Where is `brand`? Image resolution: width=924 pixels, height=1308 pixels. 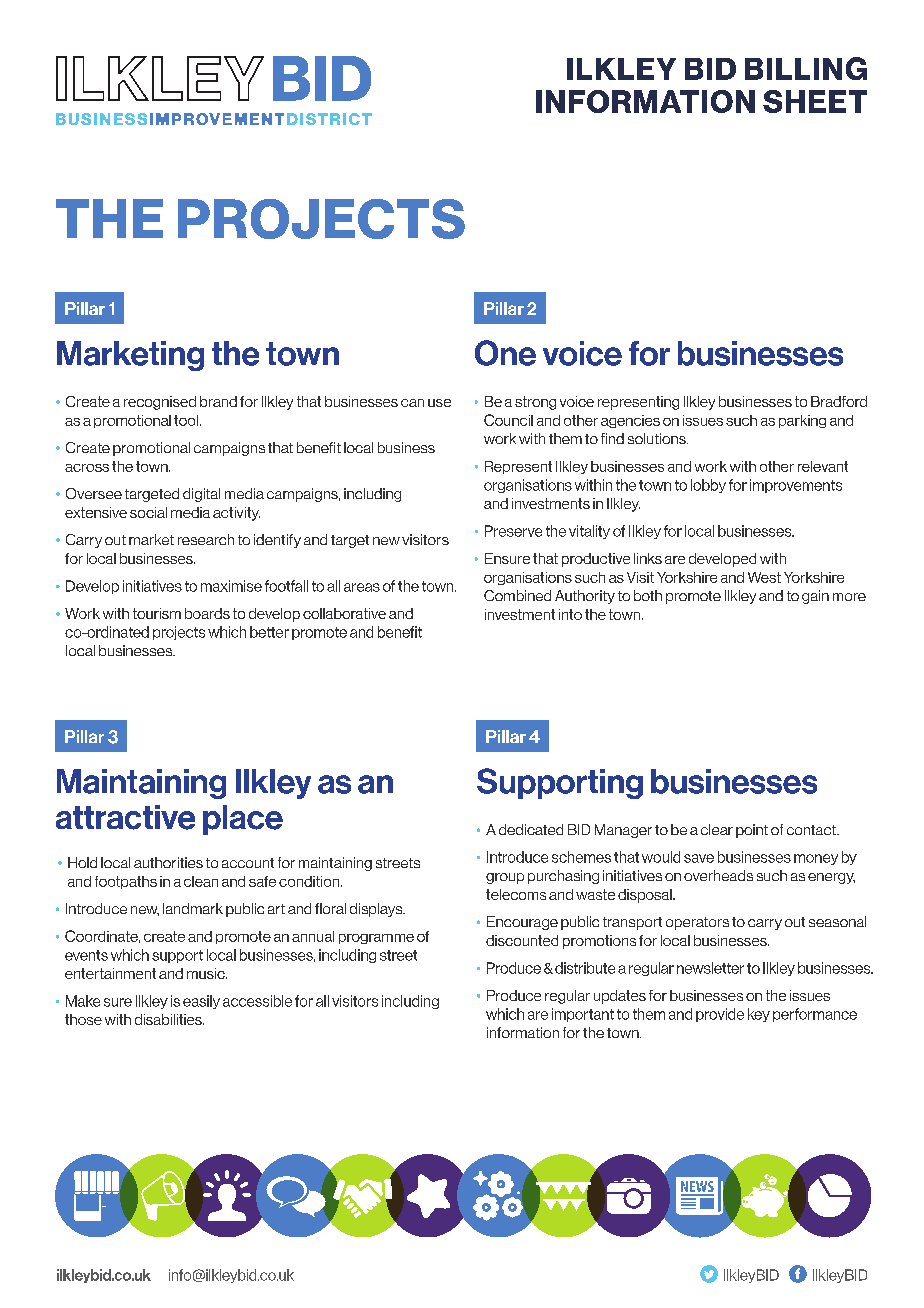 brand is located at coordinates (218, 401).
